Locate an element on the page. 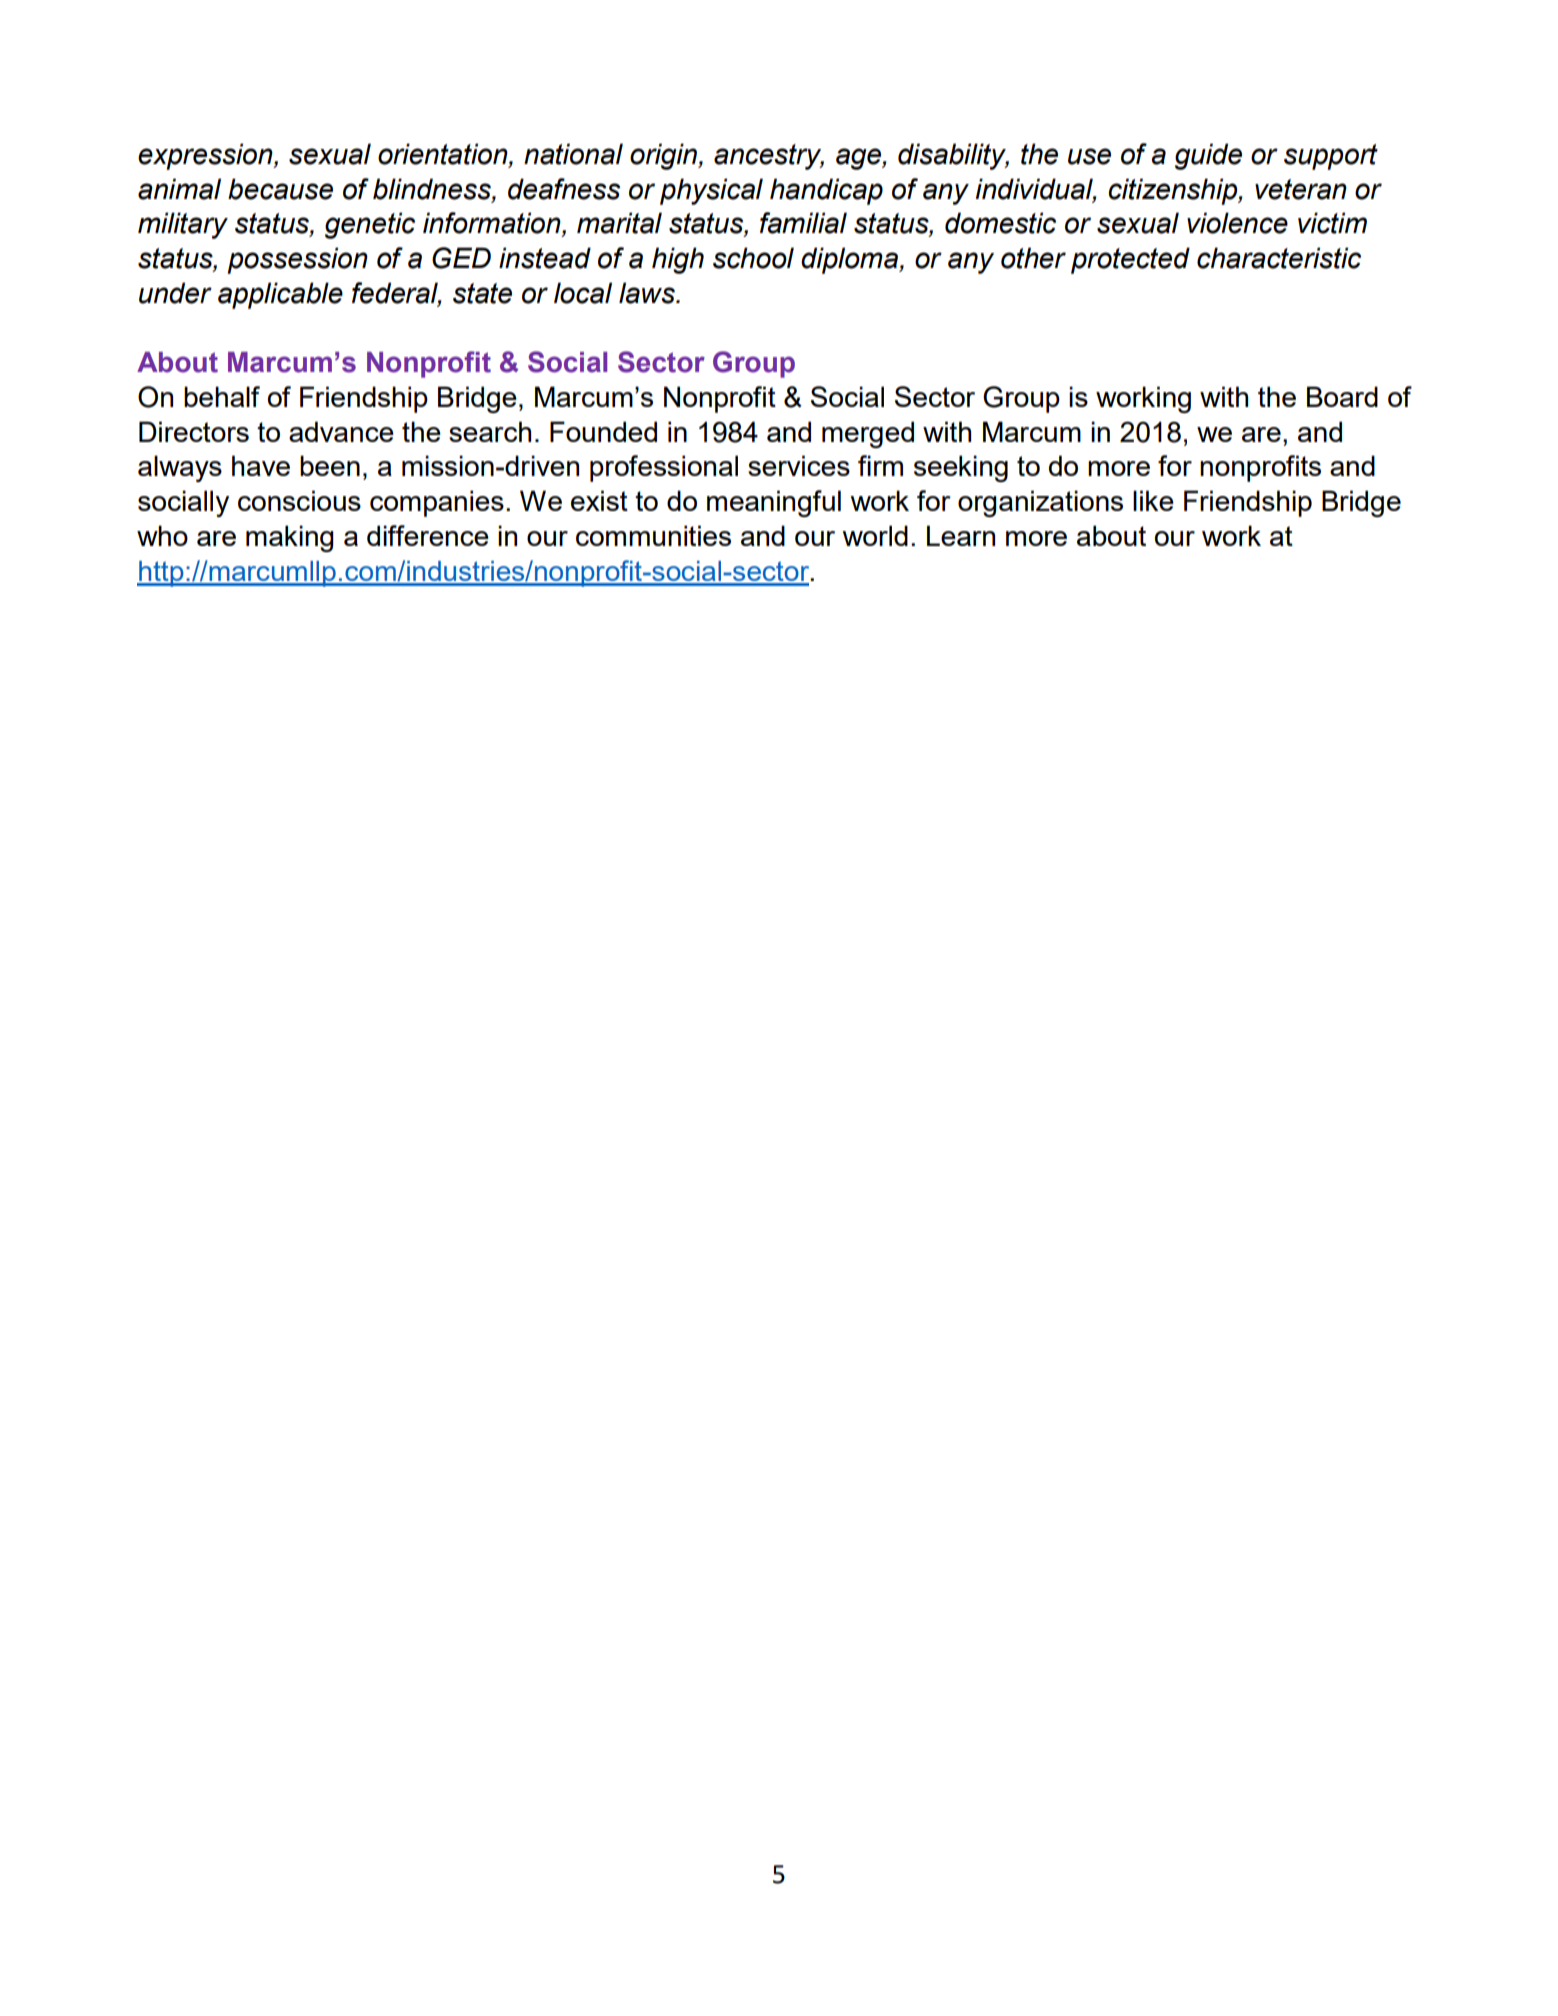 The height and width of the document is (2016, 1558). protected is located at coordinates (1130, 260).
